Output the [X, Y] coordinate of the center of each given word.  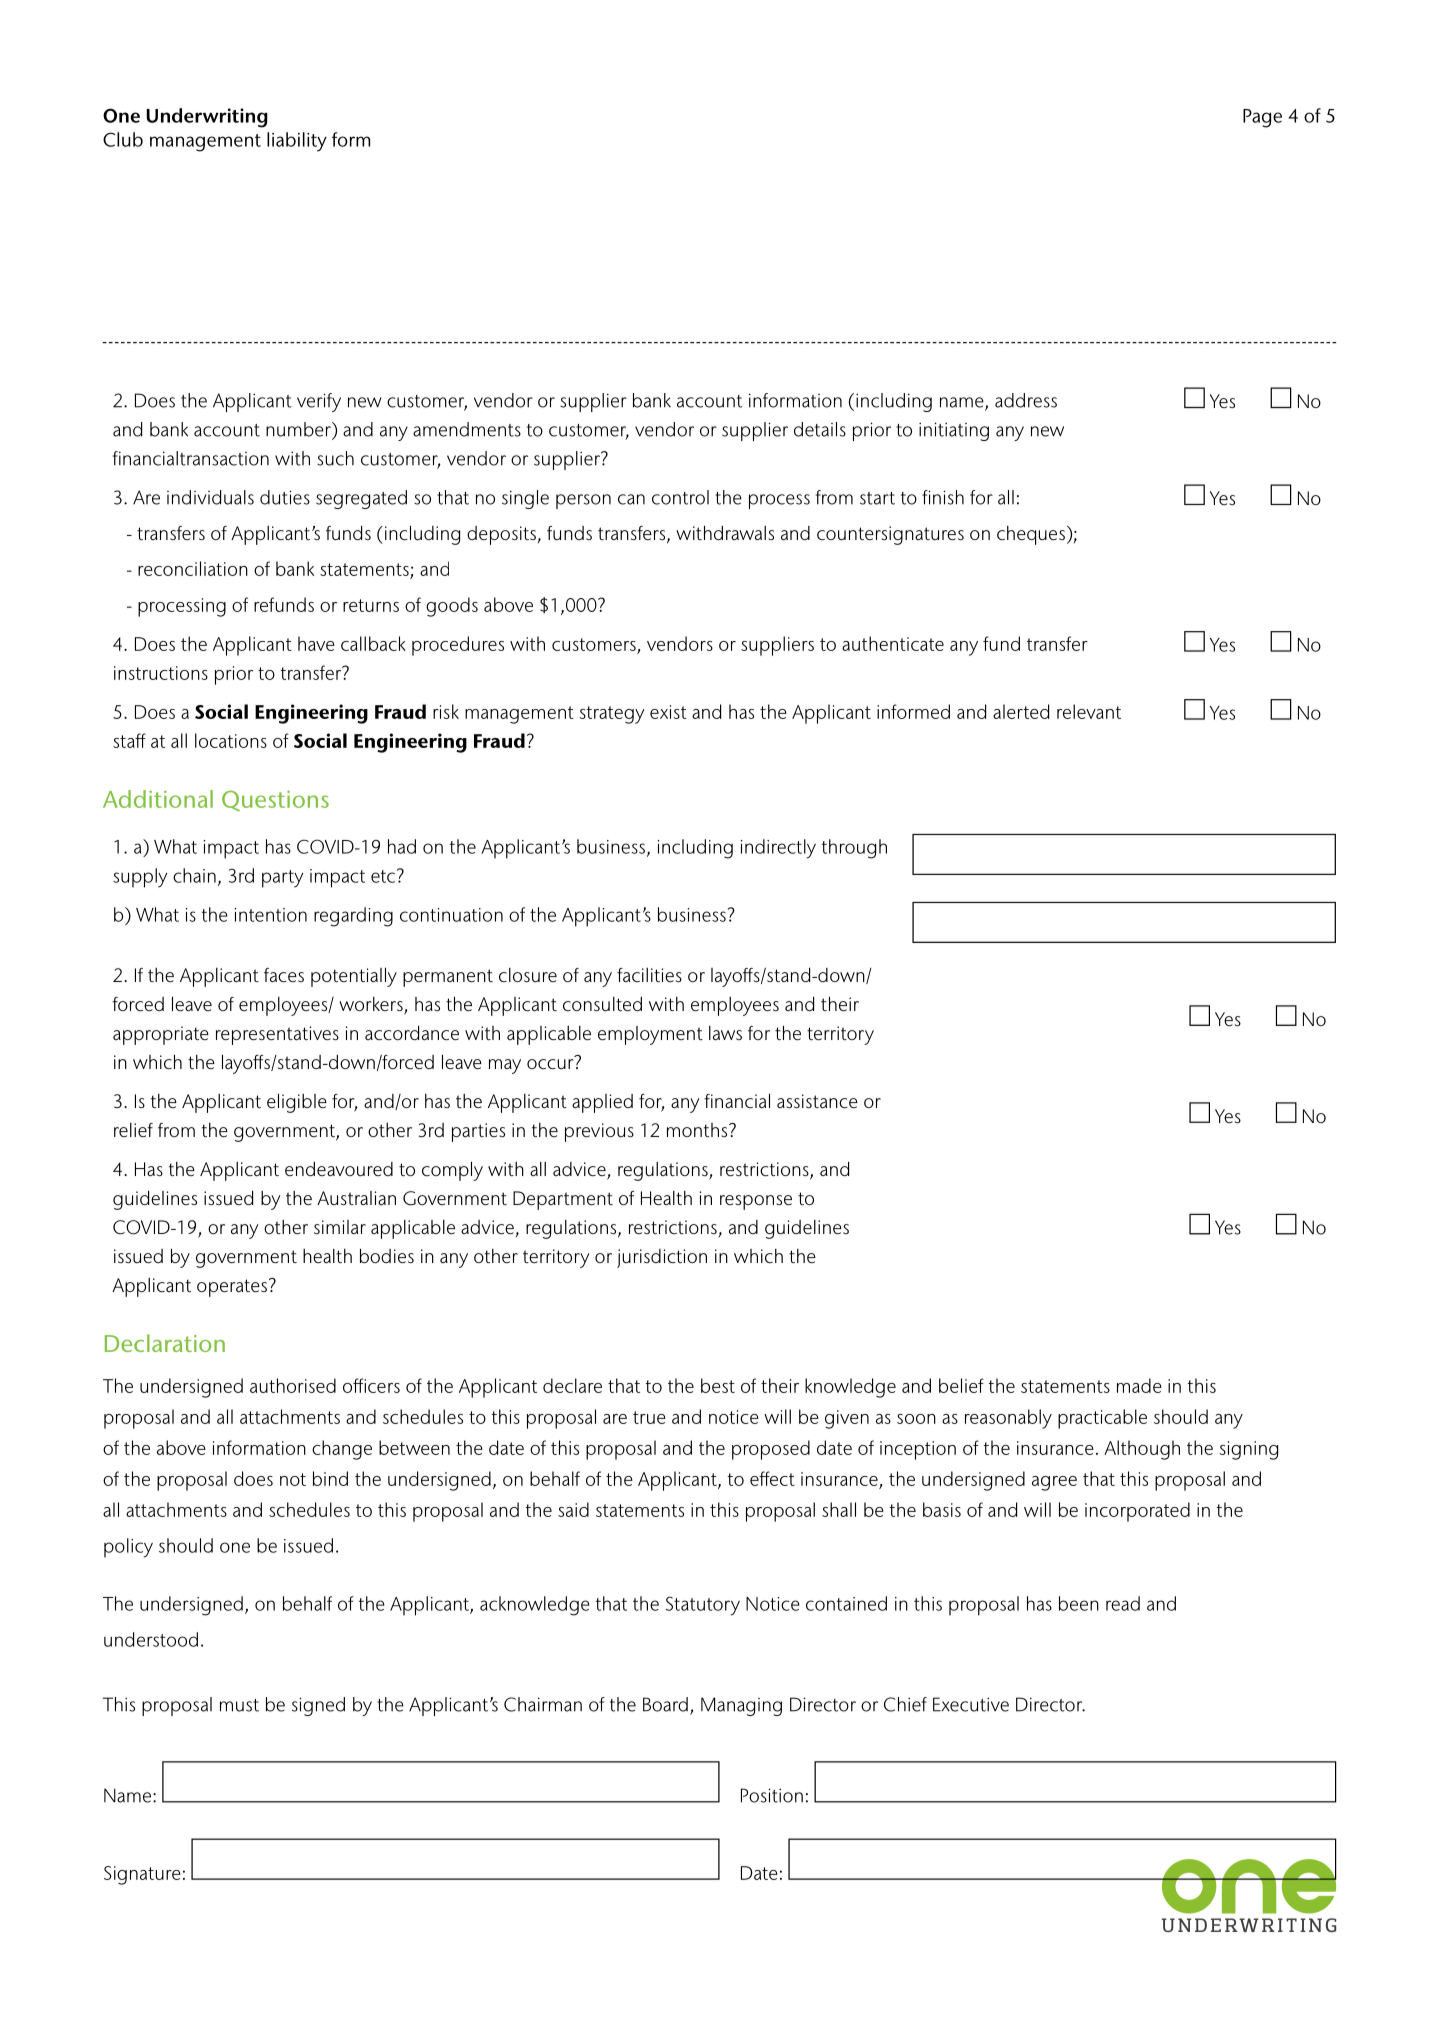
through [854, 849]
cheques [1031, 535]
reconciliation [193, 568]
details [820, 429]
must [239, 1705]
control [680, 497]
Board [665, 1704]
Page [1262, 118]
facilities [649, 975]
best [718, 1385]
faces [284, 975]
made [1139, 1385]
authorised [293, 1385]
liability [297, 142]
